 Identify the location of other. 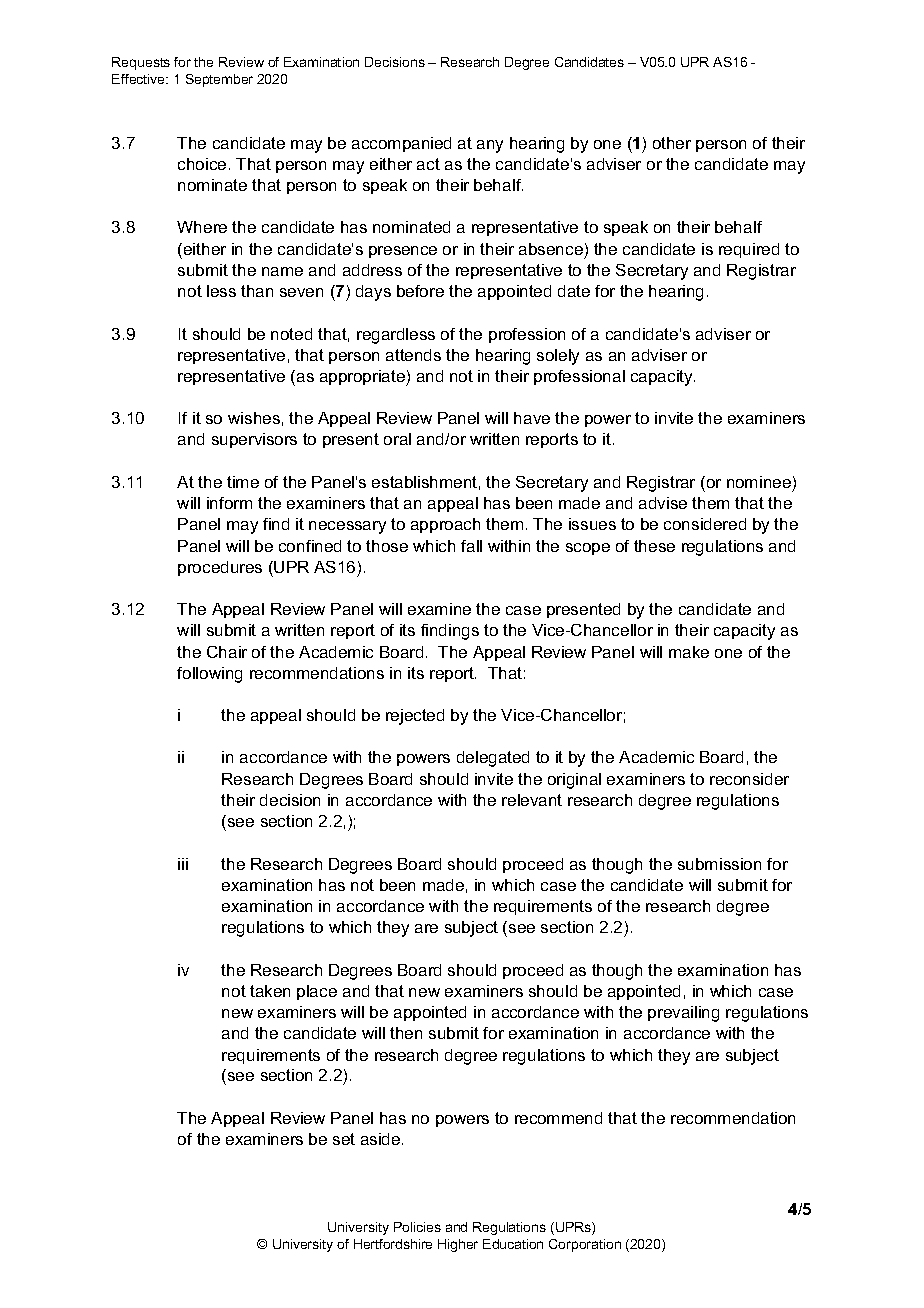
(672, 143).
